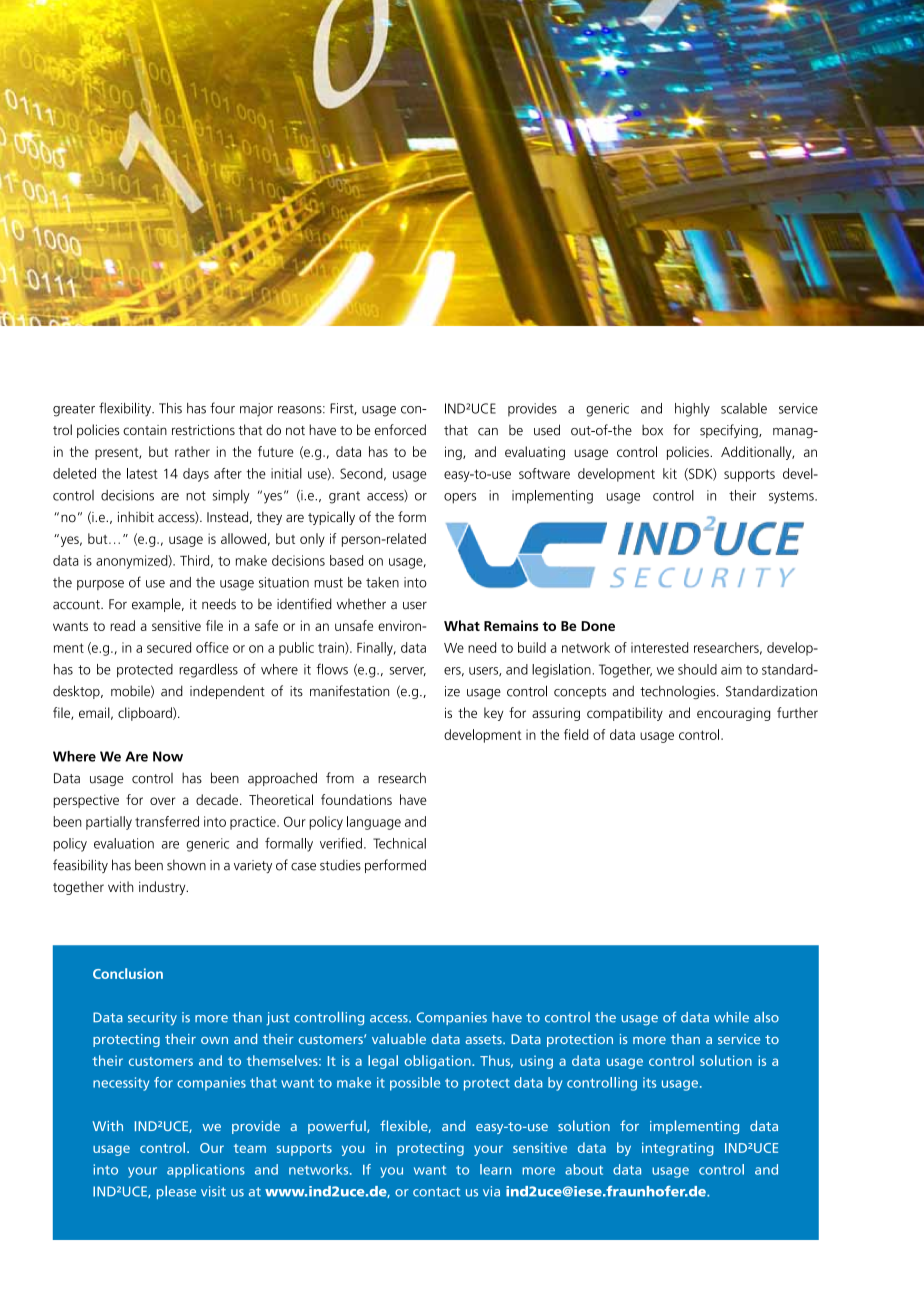  What do you see at coordinates (208, 670) in the page?
I see `regardless` at bounding box center [208, 670].
